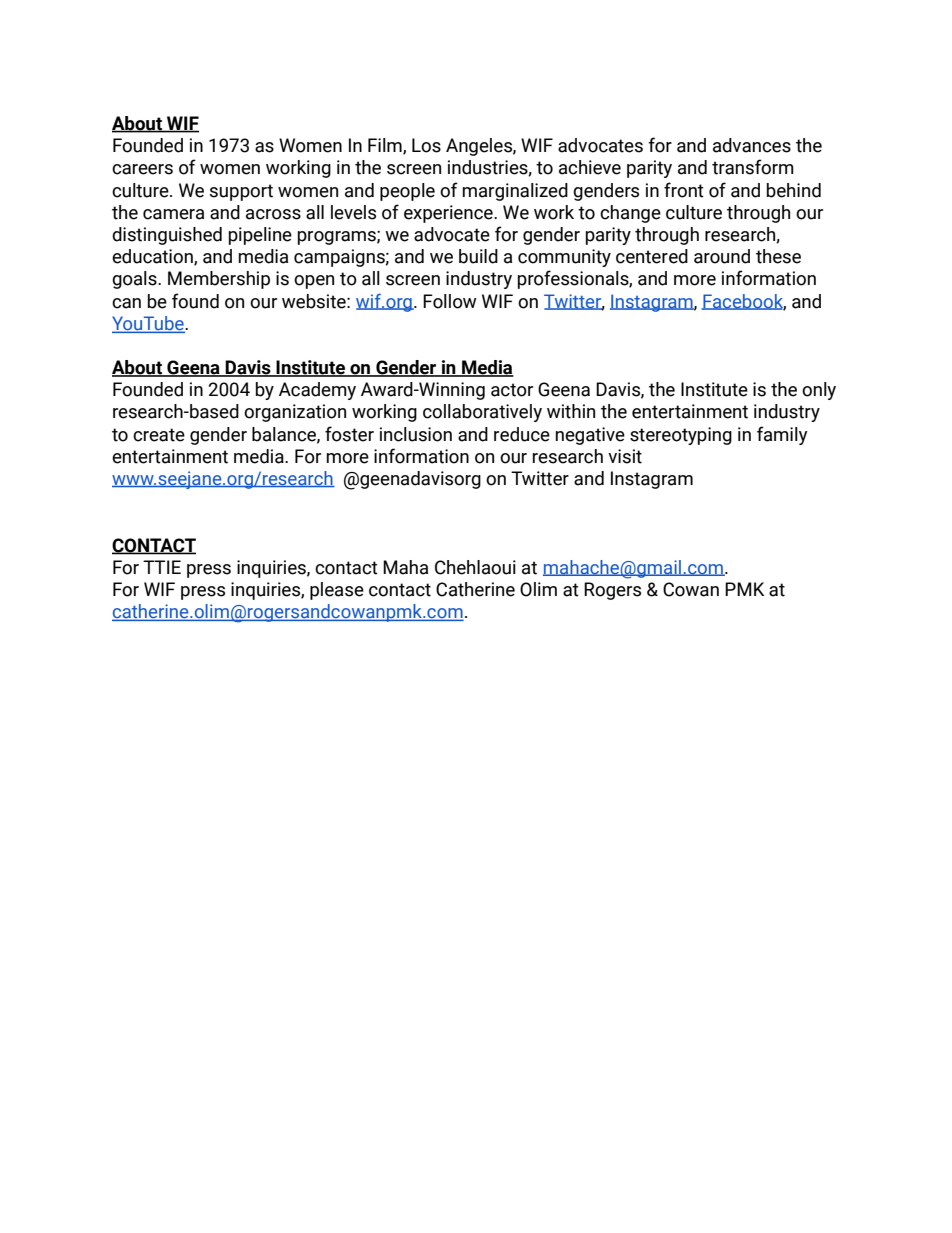 The image size is (952, 1233). Describe the element at coordinates (753, 167) in the screenshot. I see `transform` at that location.
